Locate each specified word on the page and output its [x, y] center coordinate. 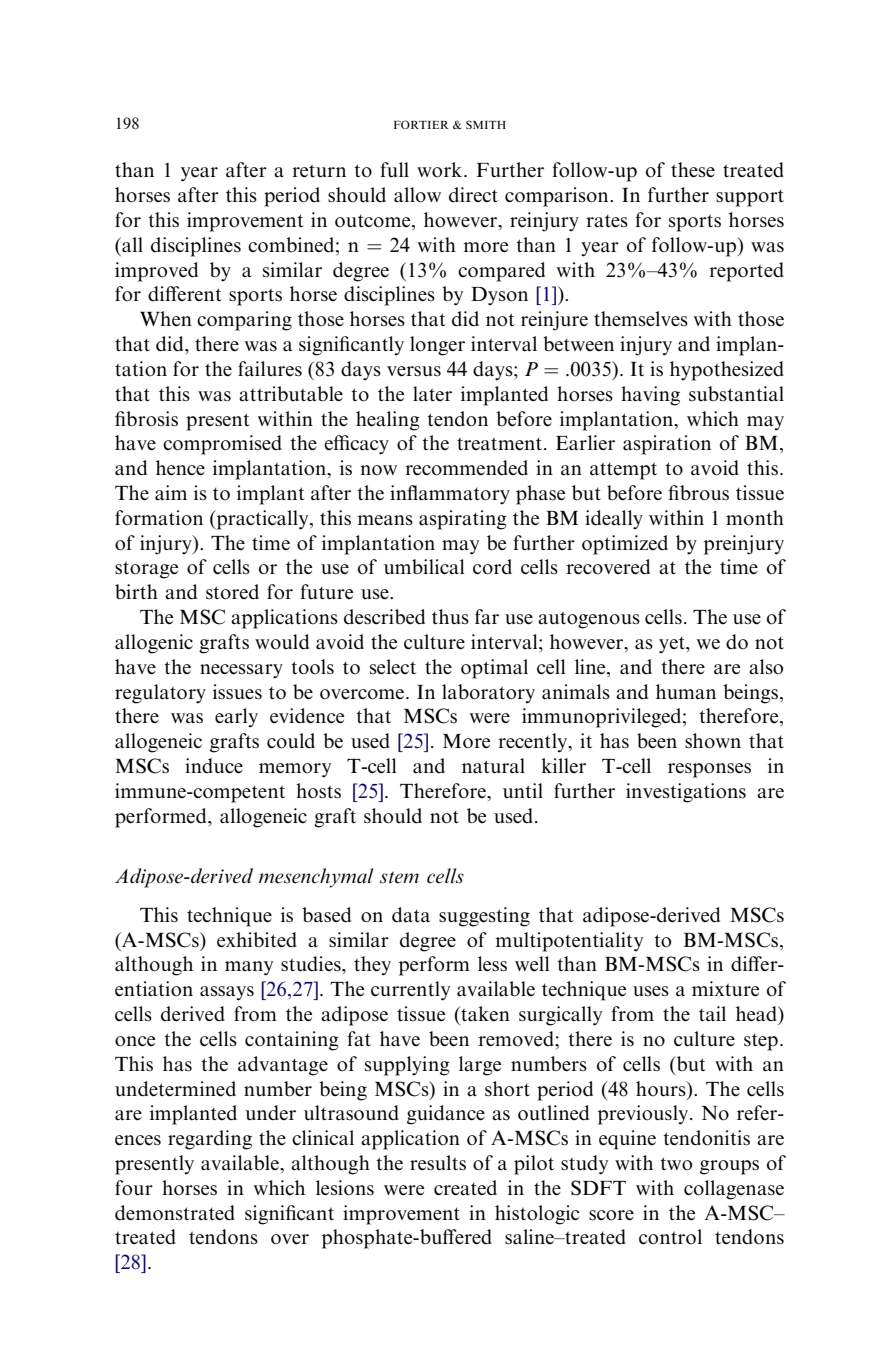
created [465, 1188]
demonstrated [175, 1213]
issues [237, 692]
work [441, 170]
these [693, 170]
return [319, 171]
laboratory [488, 694]
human [686, 691]
